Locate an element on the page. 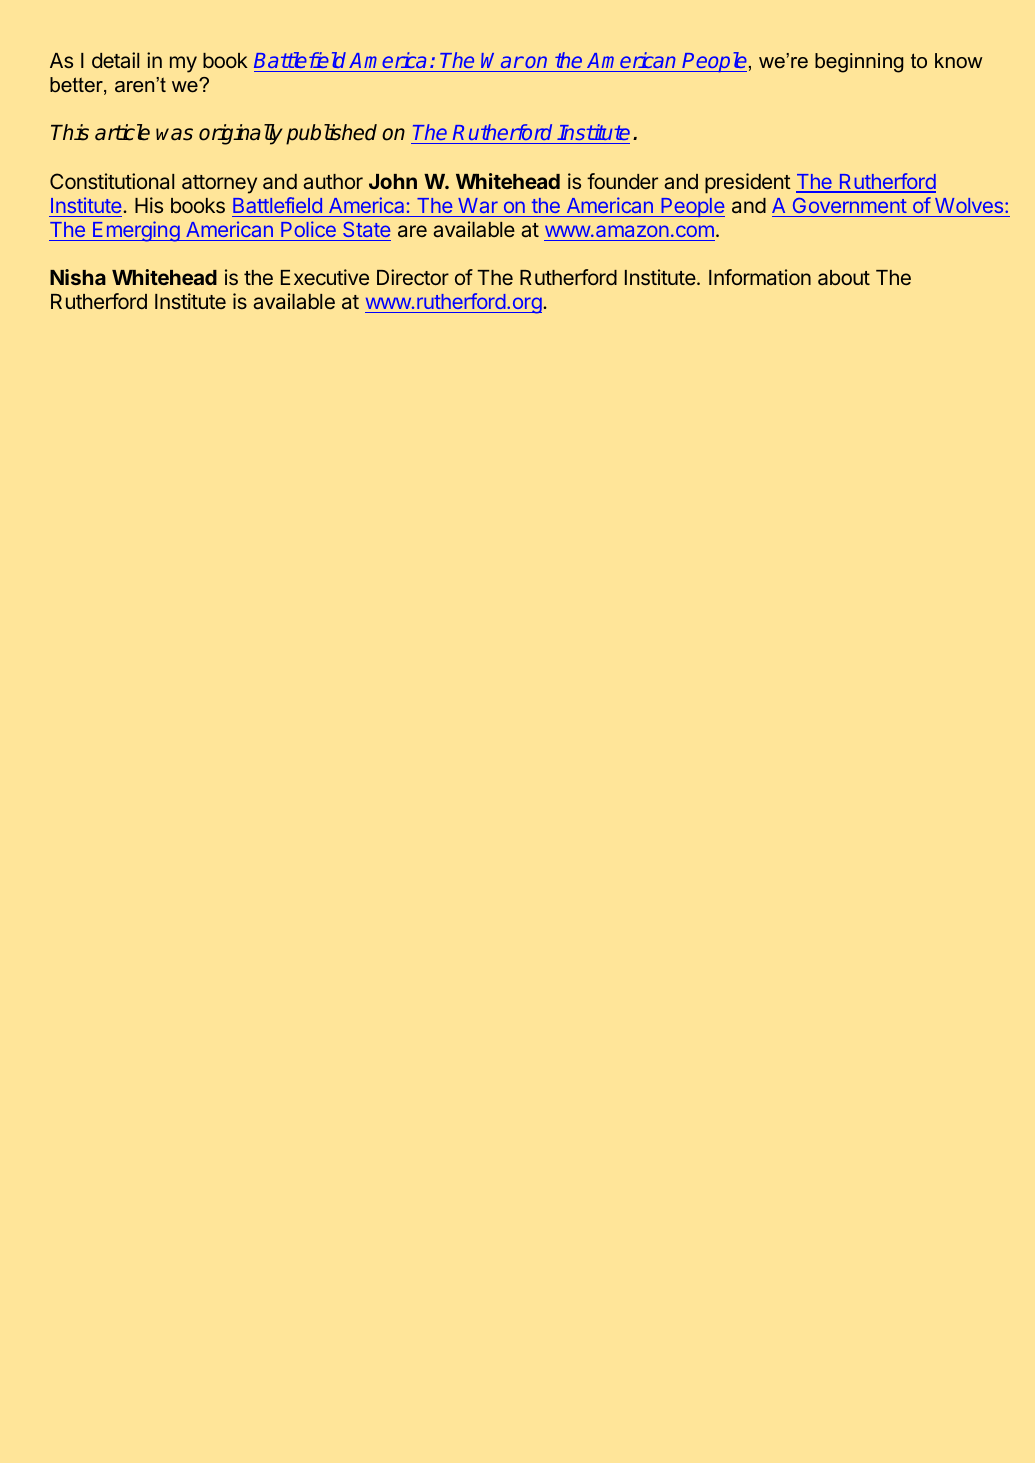 This document has height=1463, width=1035. State is located at coordinates (366, 229).
